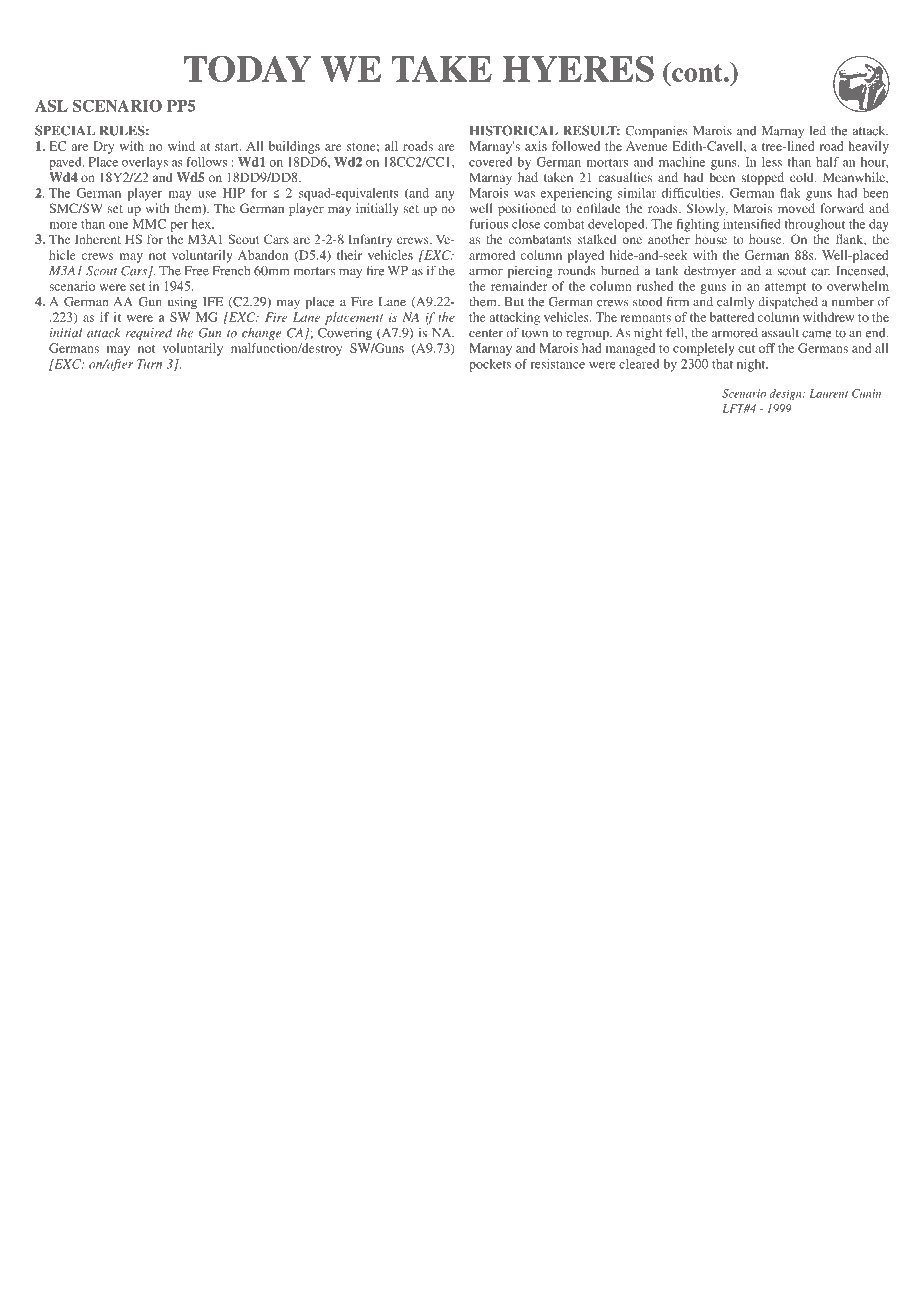 This image has width=924, height=1308. I want to click on today, so click(247, 68).
